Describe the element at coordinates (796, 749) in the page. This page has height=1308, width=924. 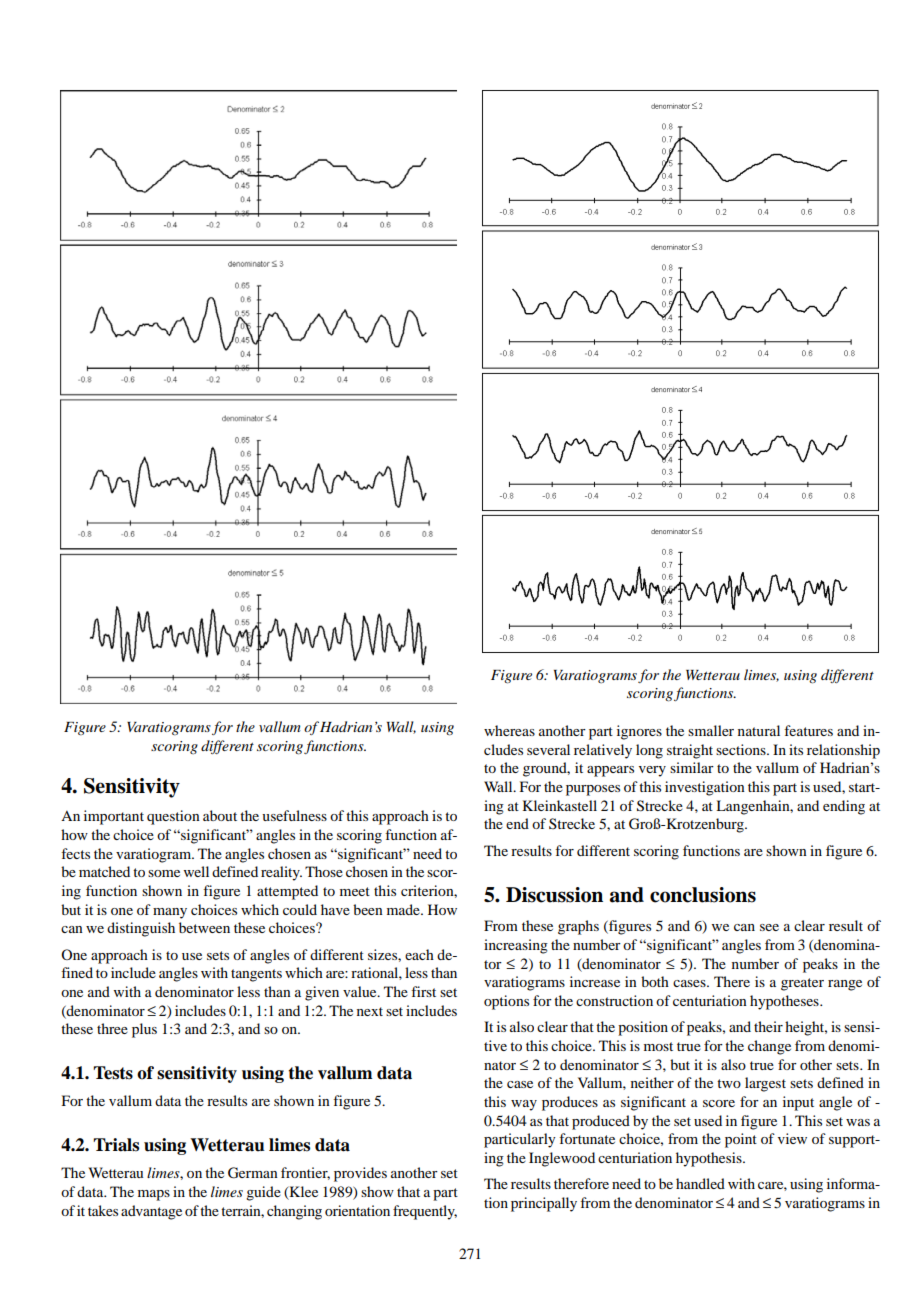
I see `its` at that location.
